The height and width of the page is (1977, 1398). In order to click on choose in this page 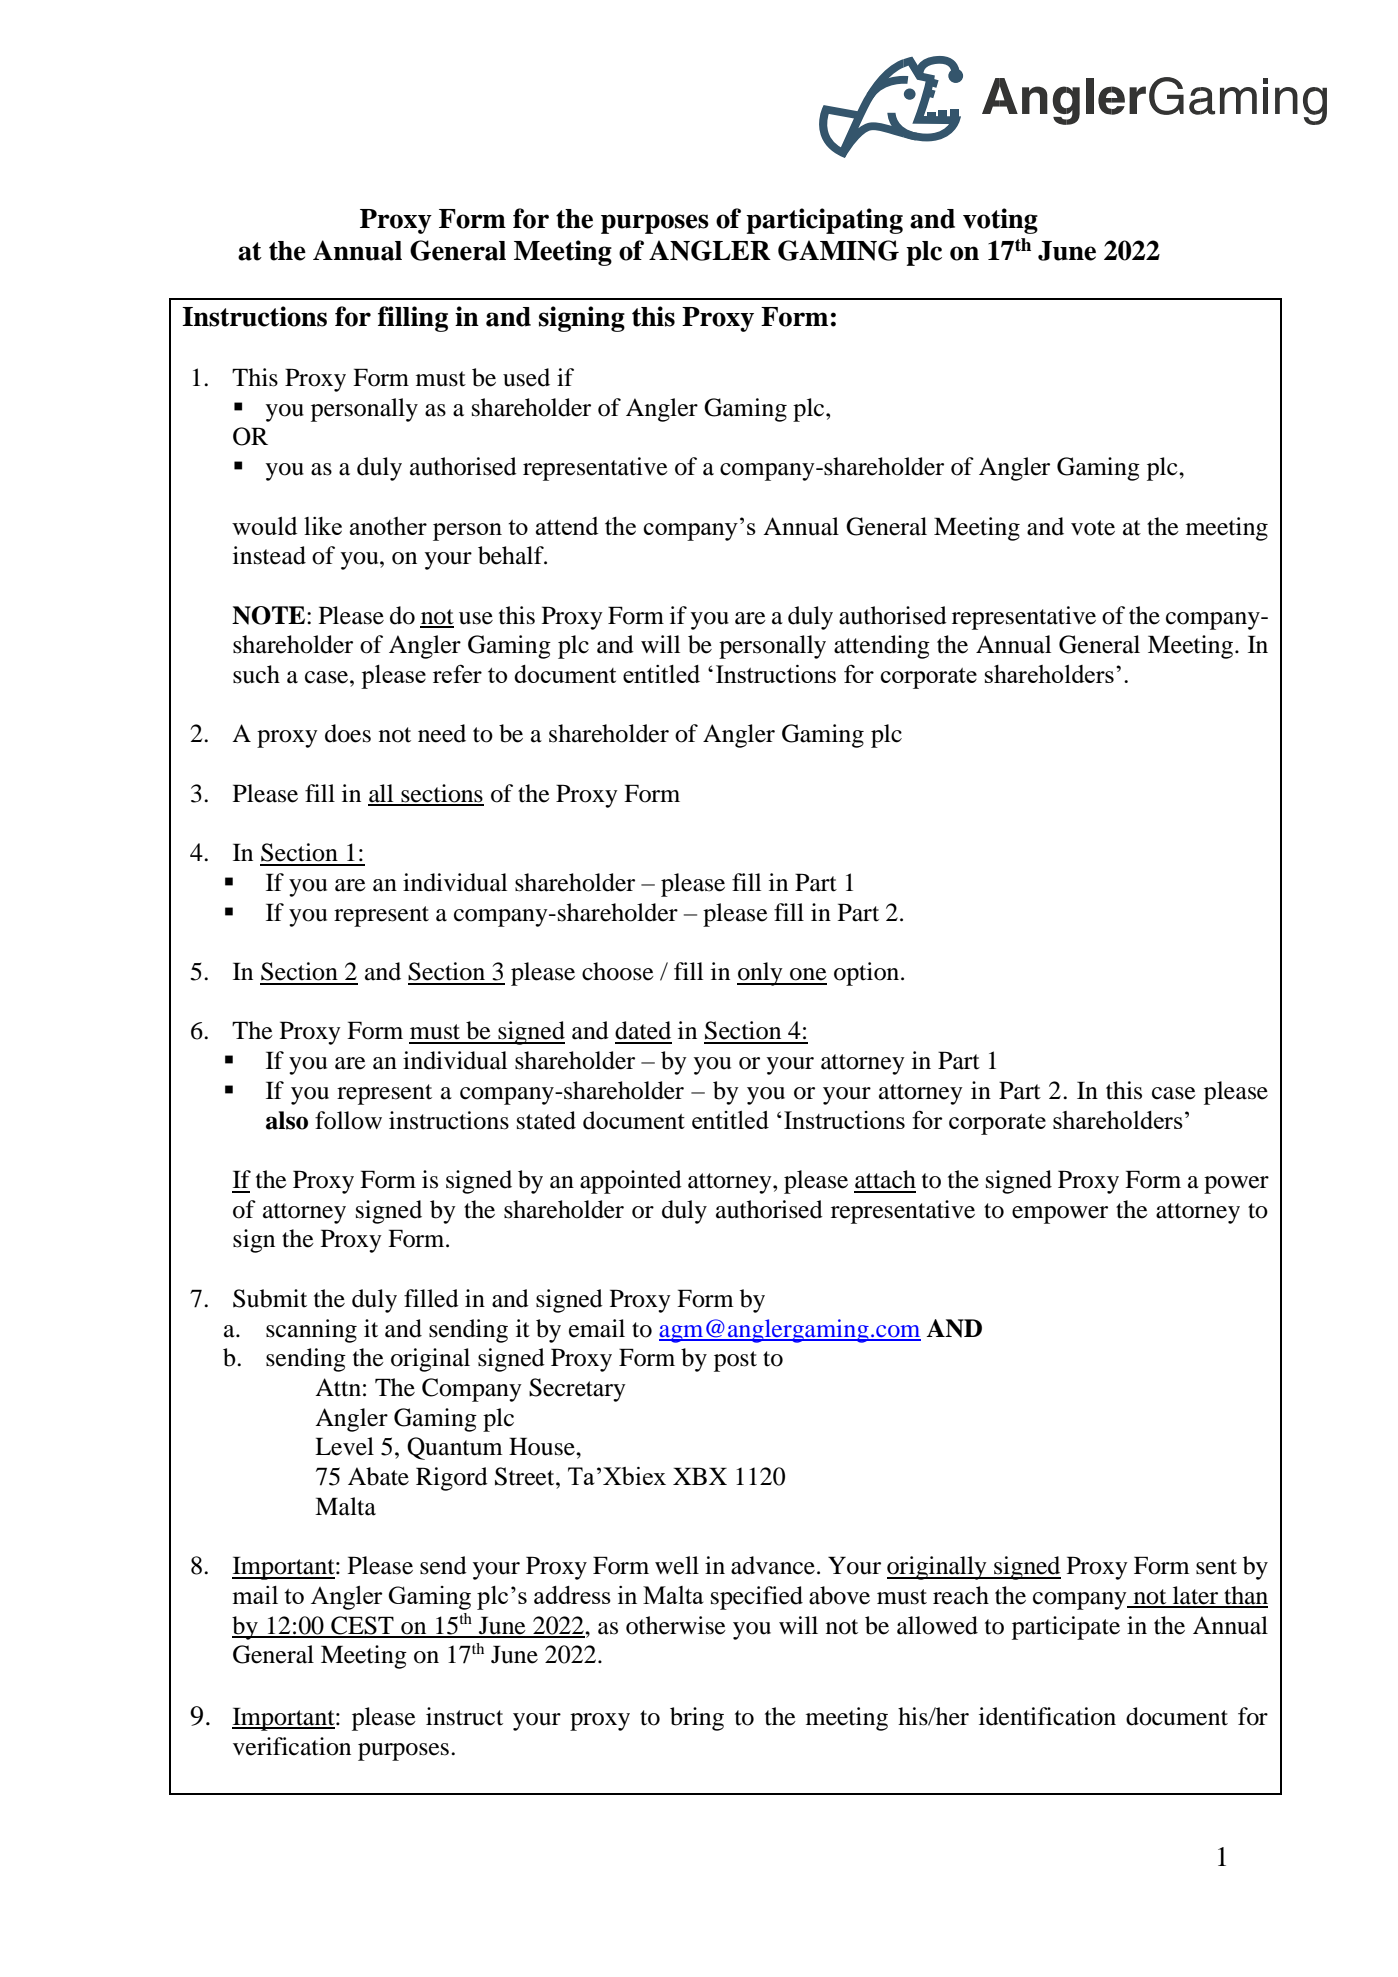, I will do `click(618, 971)`.
